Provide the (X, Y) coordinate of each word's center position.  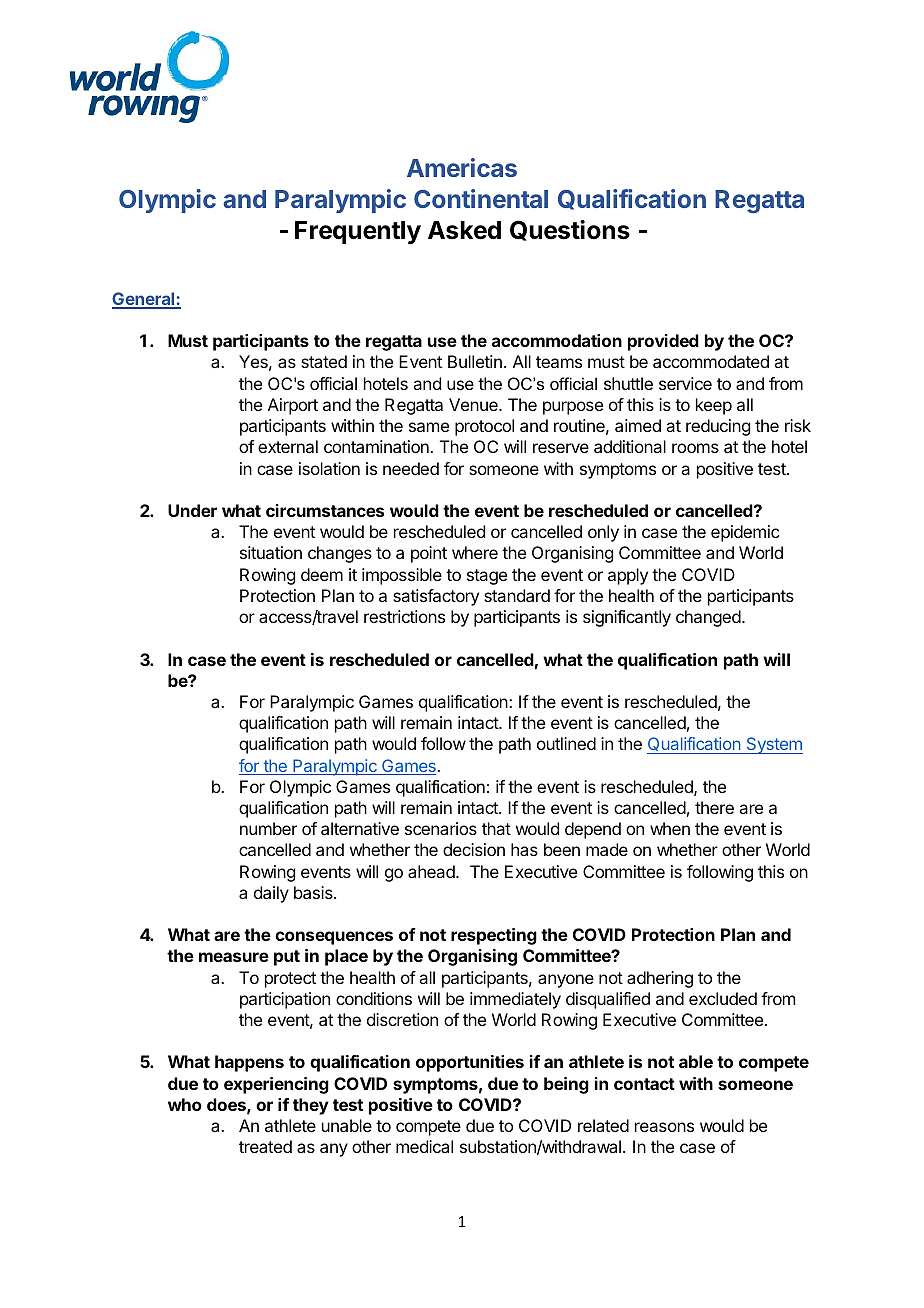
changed (708, 618)
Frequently (358, 232)
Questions (570, 230)
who (185, 1104)
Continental (481, 198)
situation (271, 552)
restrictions (404, 616)
